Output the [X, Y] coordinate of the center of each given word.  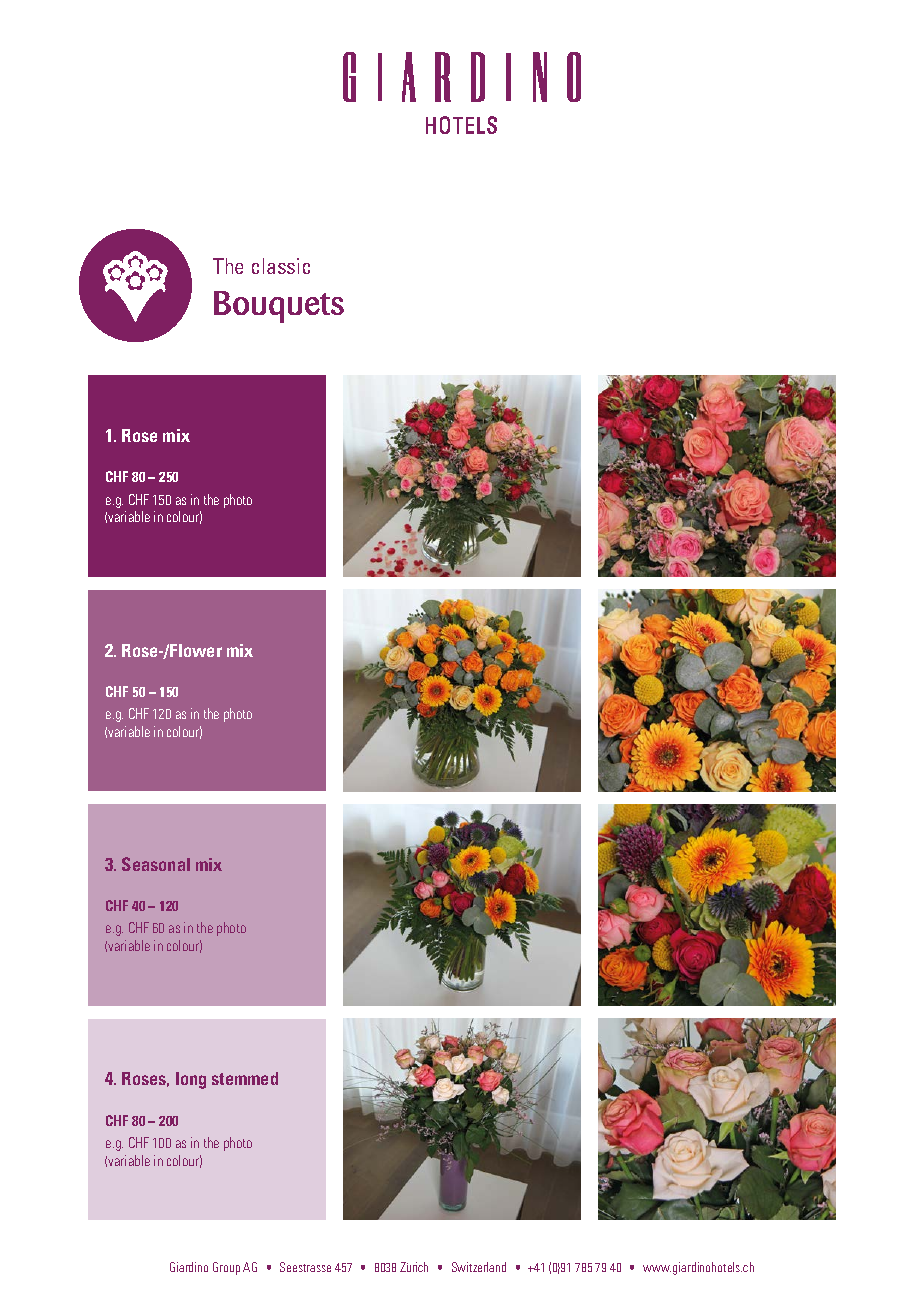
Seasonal [156, 864]
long [191, 1080]
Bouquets [279, 307]
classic [281, 266]
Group [226, 1268]
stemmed [245, 1078]
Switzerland [479, 1267]
